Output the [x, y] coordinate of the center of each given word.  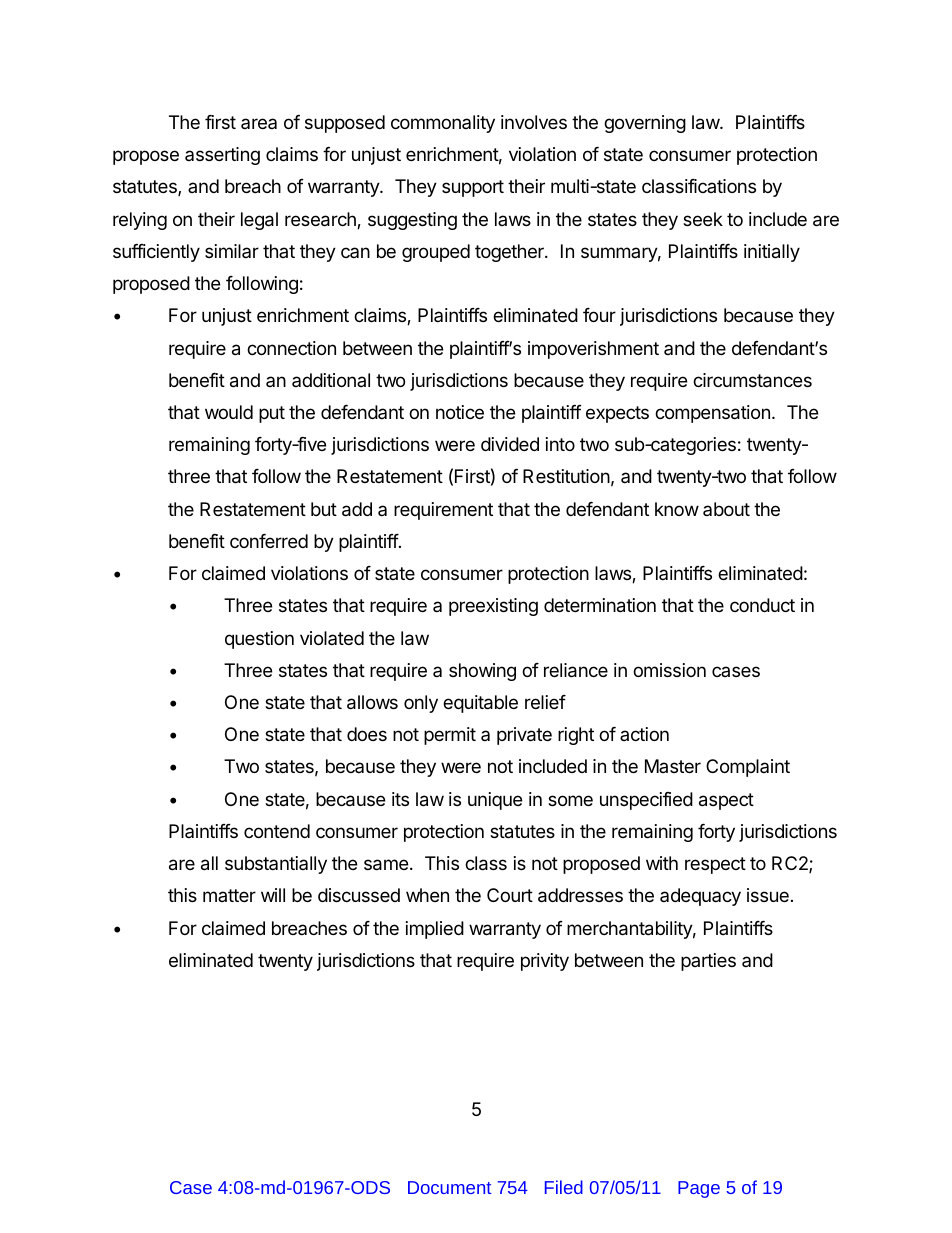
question [259, 640]
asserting [222, 156]
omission [669, 670]
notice [460, 412]
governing [645, 124]
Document [449, 1187]
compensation [712, 414]
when [427, 895]
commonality [443, 124]
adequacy [700, 897]
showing [482, 672]
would [229, 412]
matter [229, 895]
